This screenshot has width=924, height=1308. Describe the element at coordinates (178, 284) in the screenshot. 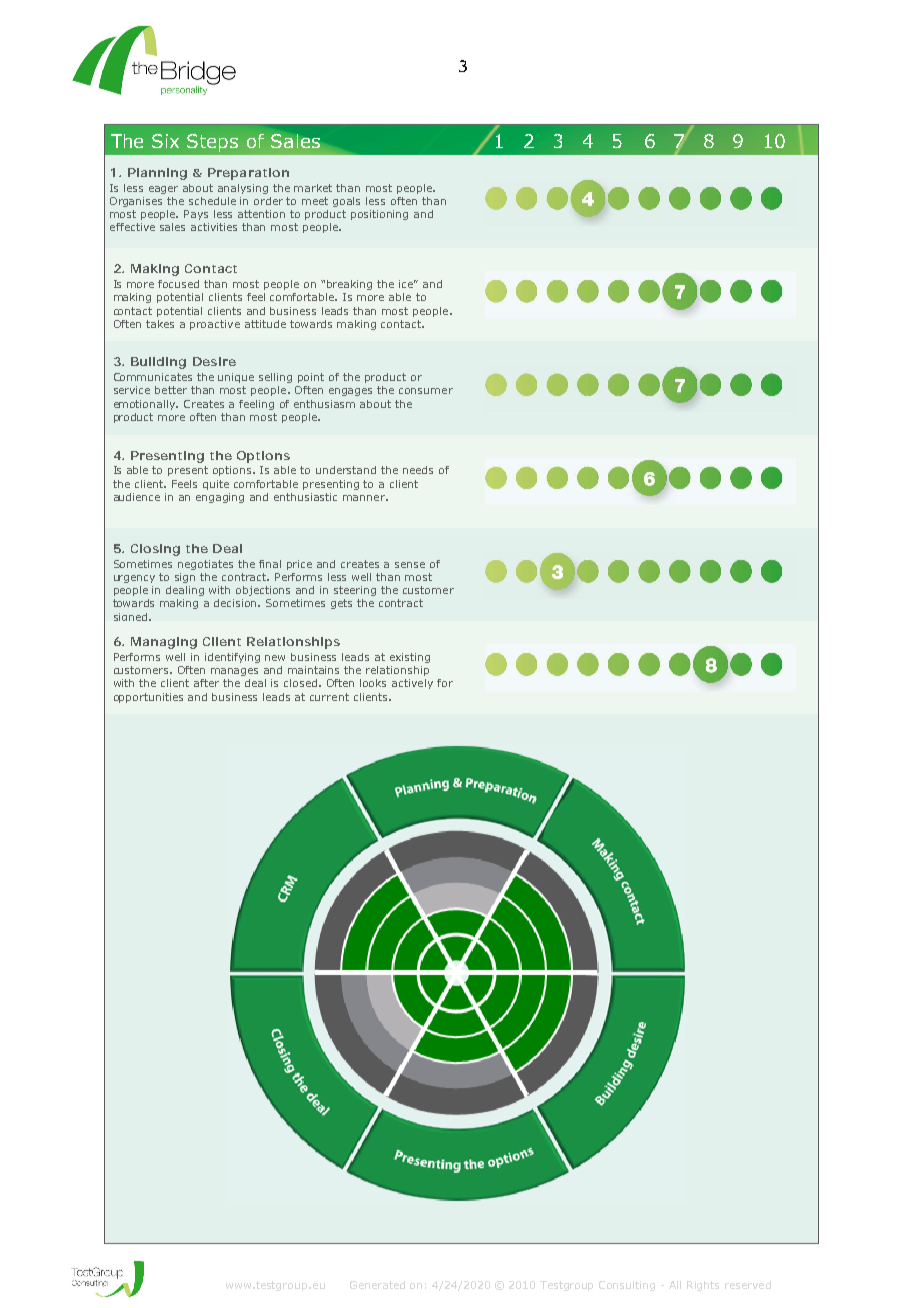

I see `focused` at that location.
